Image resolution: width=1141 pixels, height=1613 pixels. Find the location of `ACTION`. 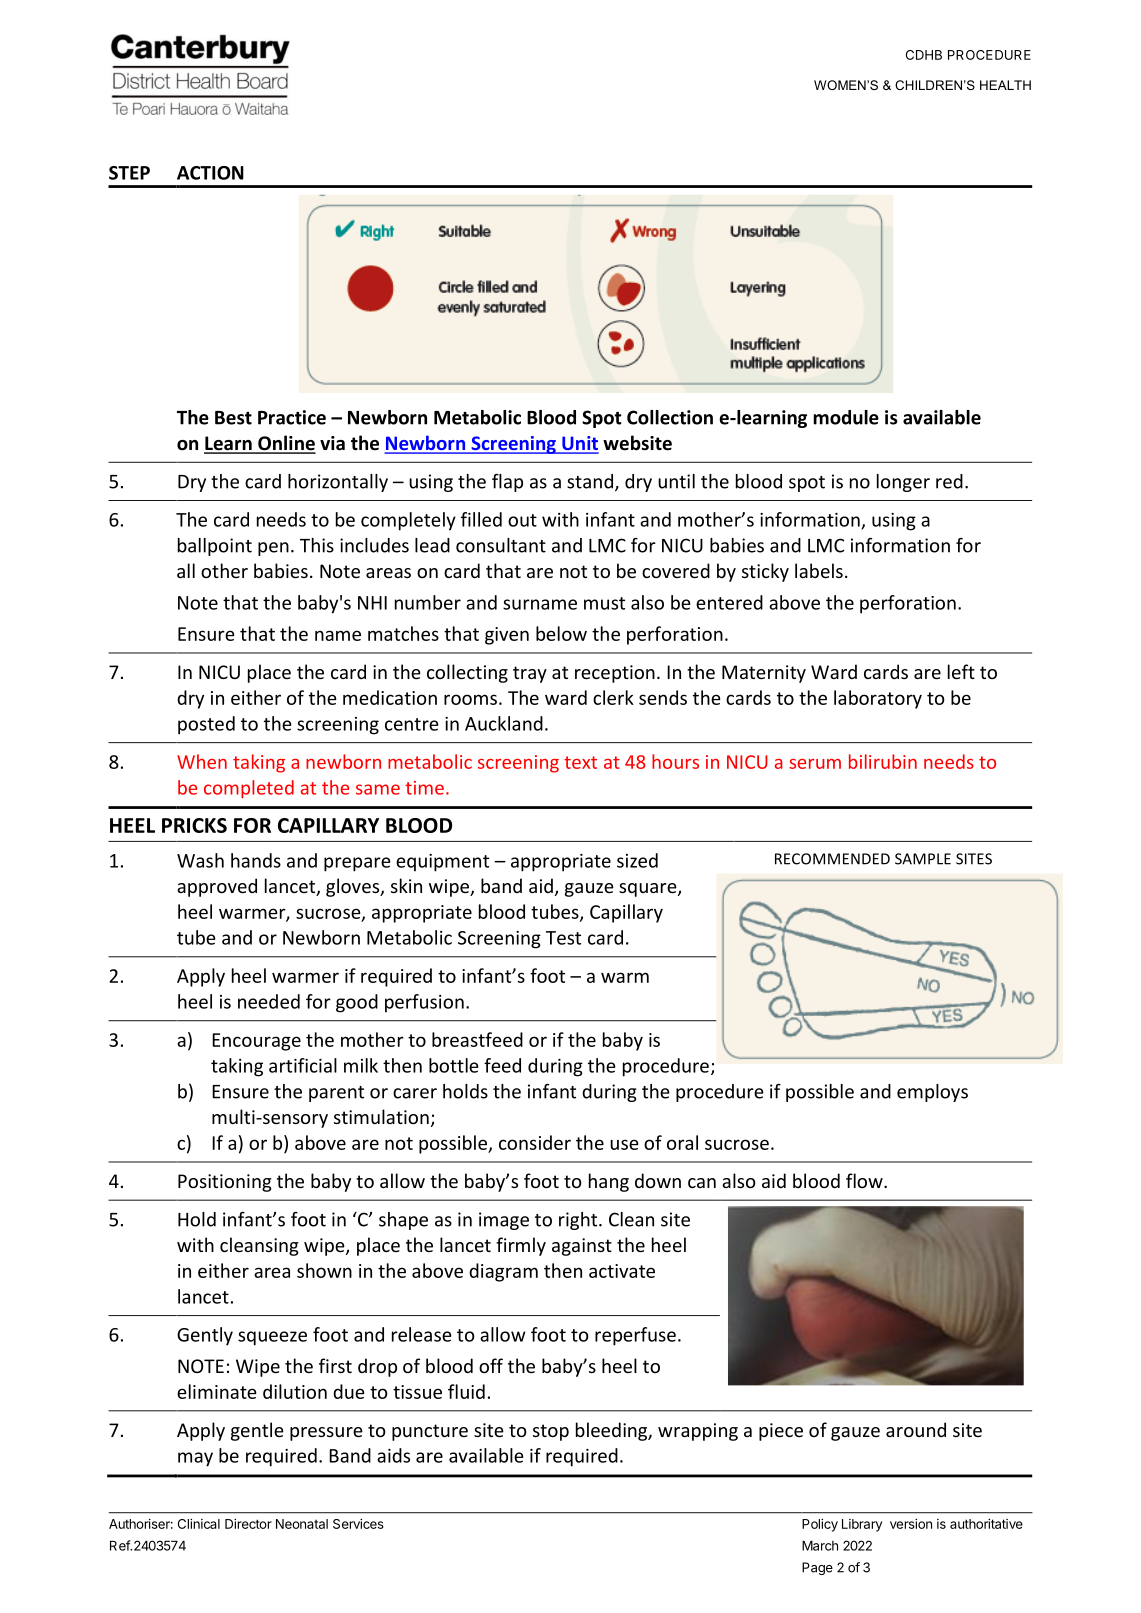

ACTION is located at coordinates (210, 173).
